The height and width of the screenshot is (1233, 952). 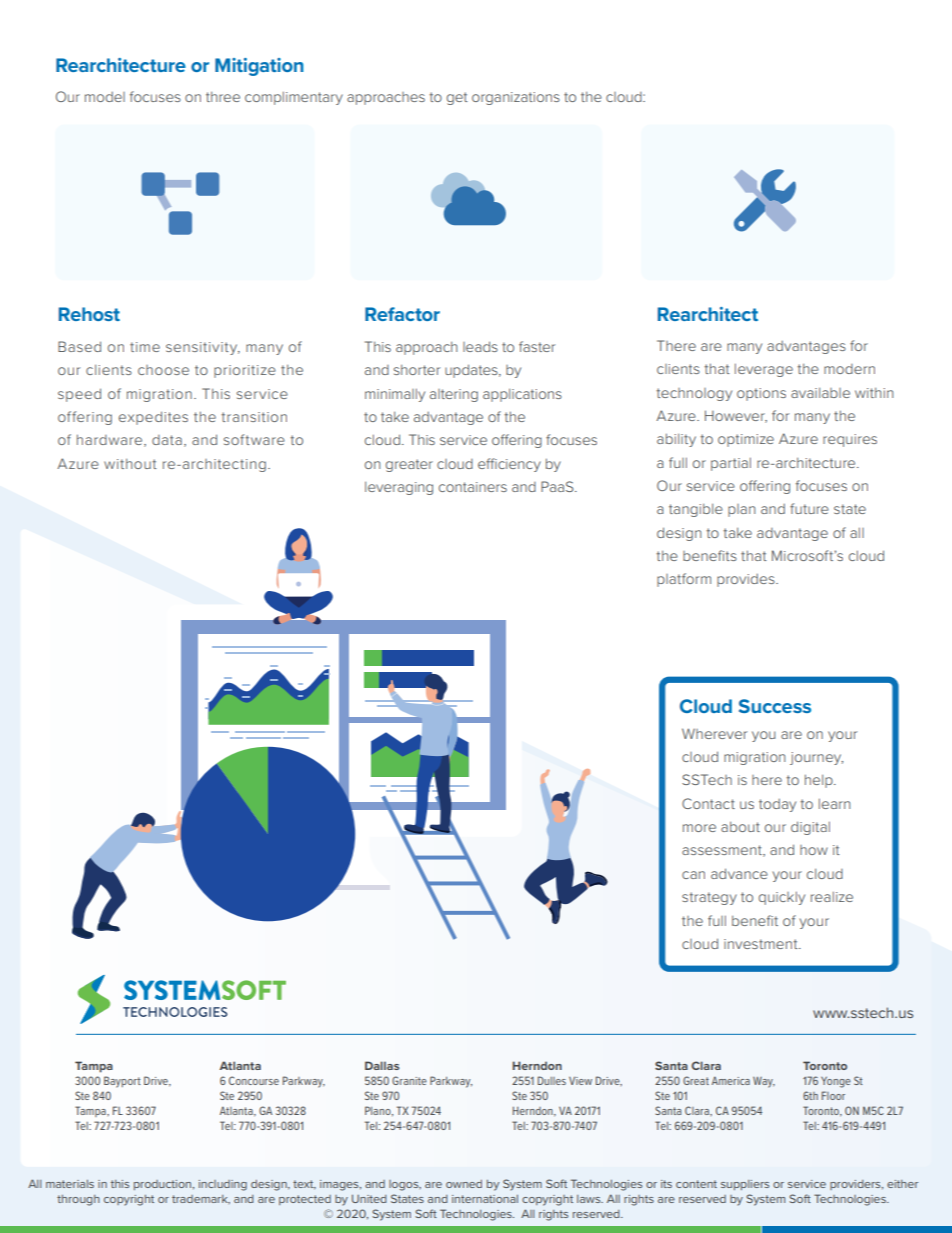 What do you see at coordinates (164, 1185) in the screenshot?
I see `production` at bounding box center [164, 1185].
